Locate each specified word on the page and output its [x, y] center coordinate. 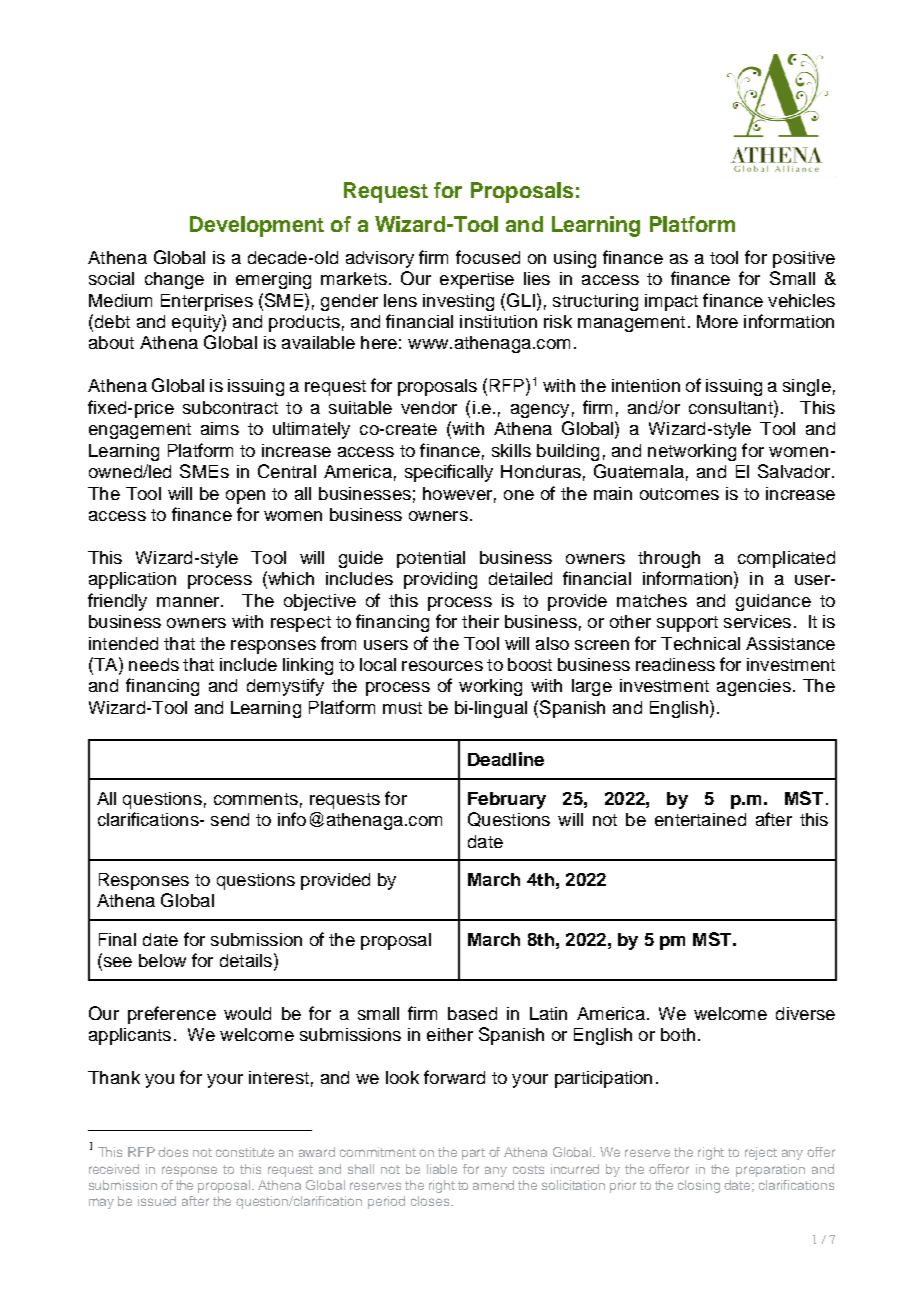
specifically [449, 473]
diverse [805, 1013]
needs [154, 664]
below [162, 960]
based [472, 1013]
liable [442, 1169]
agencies [754, 687]
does [173, 1152]
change [174, 280]
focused [488, 257]
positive [804, 259]
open [245, 497]
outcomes [679, 494]
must [402, 708]
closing [699, 1186]
